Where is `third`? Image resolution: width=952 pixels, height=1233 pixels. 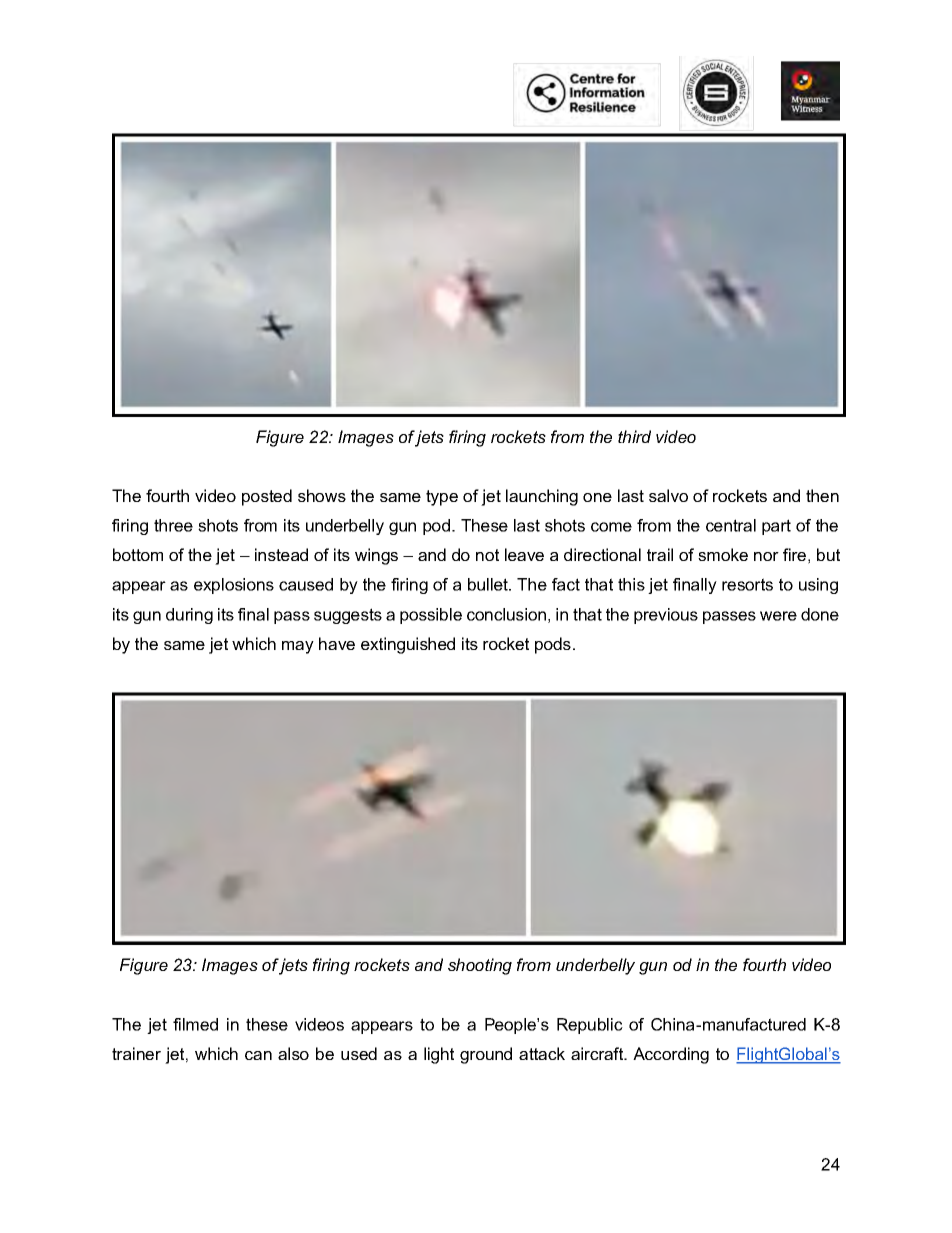
third is located at coordinates (634, 436).
